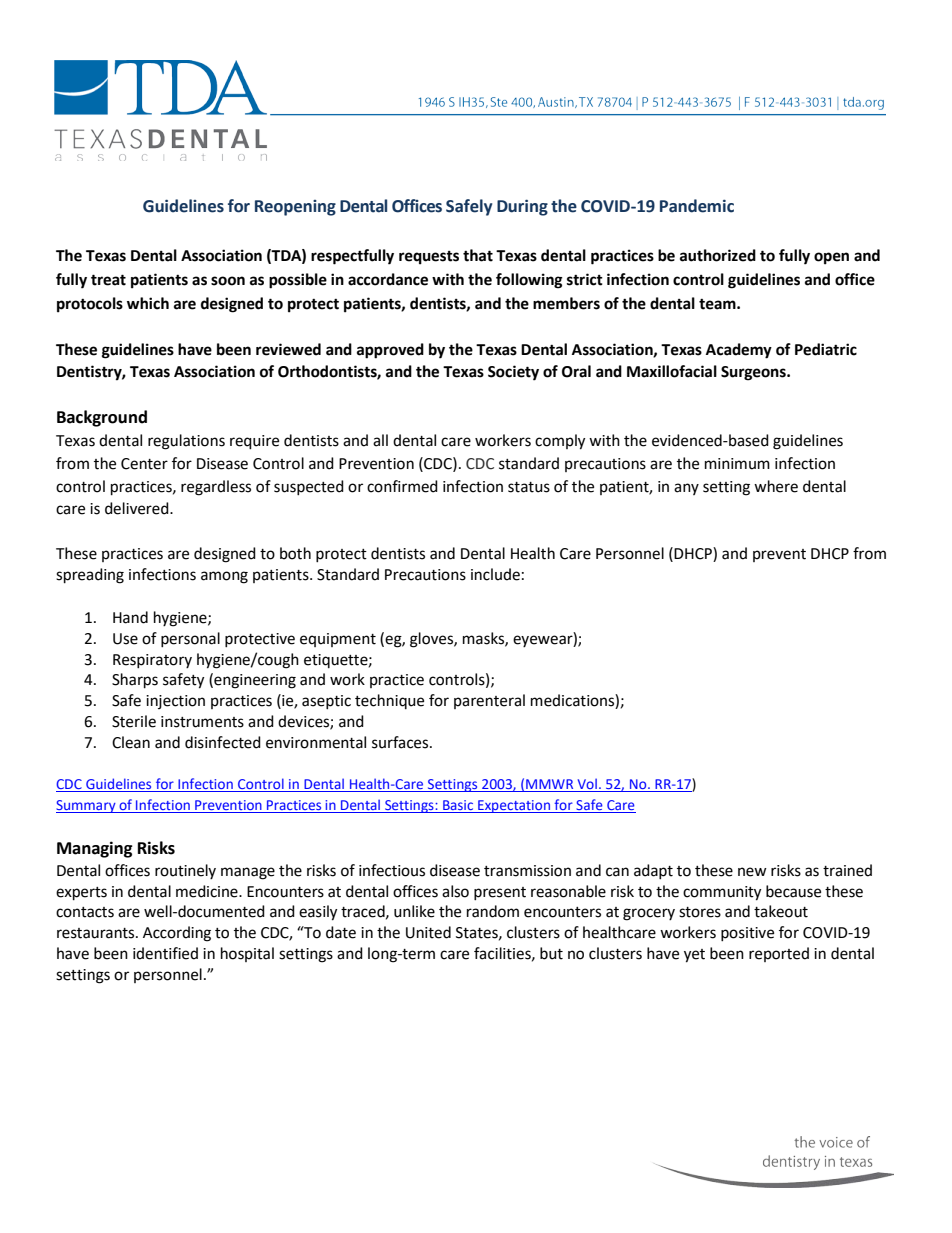 This screenshot has width=952, height=1233. What do you see at coordinates (224, 577) in the screenshot?
I see `among` at bounding box center [224, 577].
